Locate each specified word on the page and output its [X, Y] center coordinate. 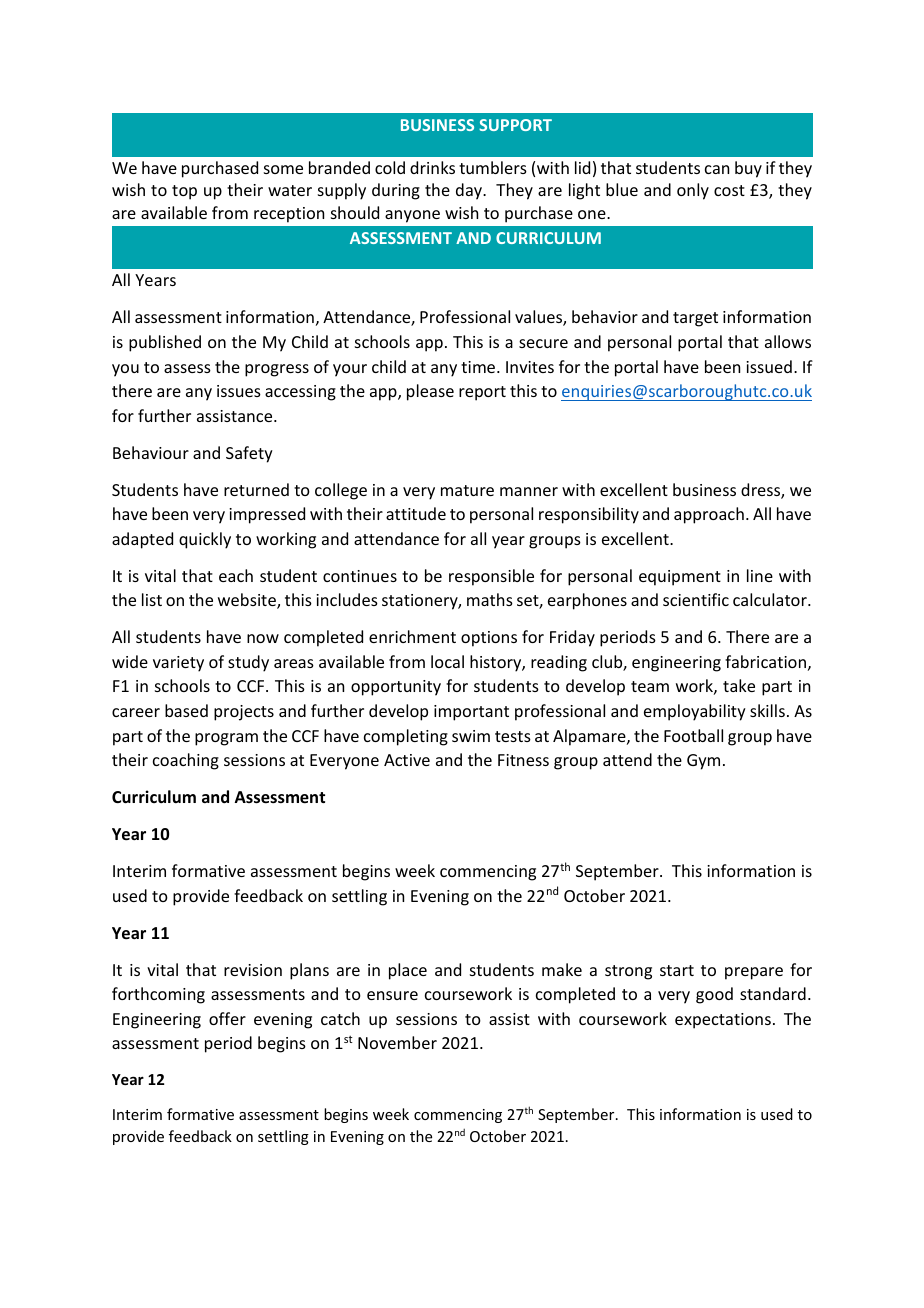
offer [227, 1018]
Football [693, 735]
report [482, 393]
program [226, 739]
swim [471, 736]
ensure [392, 995]
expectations [723, 1021]
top [184, 192]
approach [709, 515]
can [717, 169]
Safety [249, 454]
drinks [432, 167]
